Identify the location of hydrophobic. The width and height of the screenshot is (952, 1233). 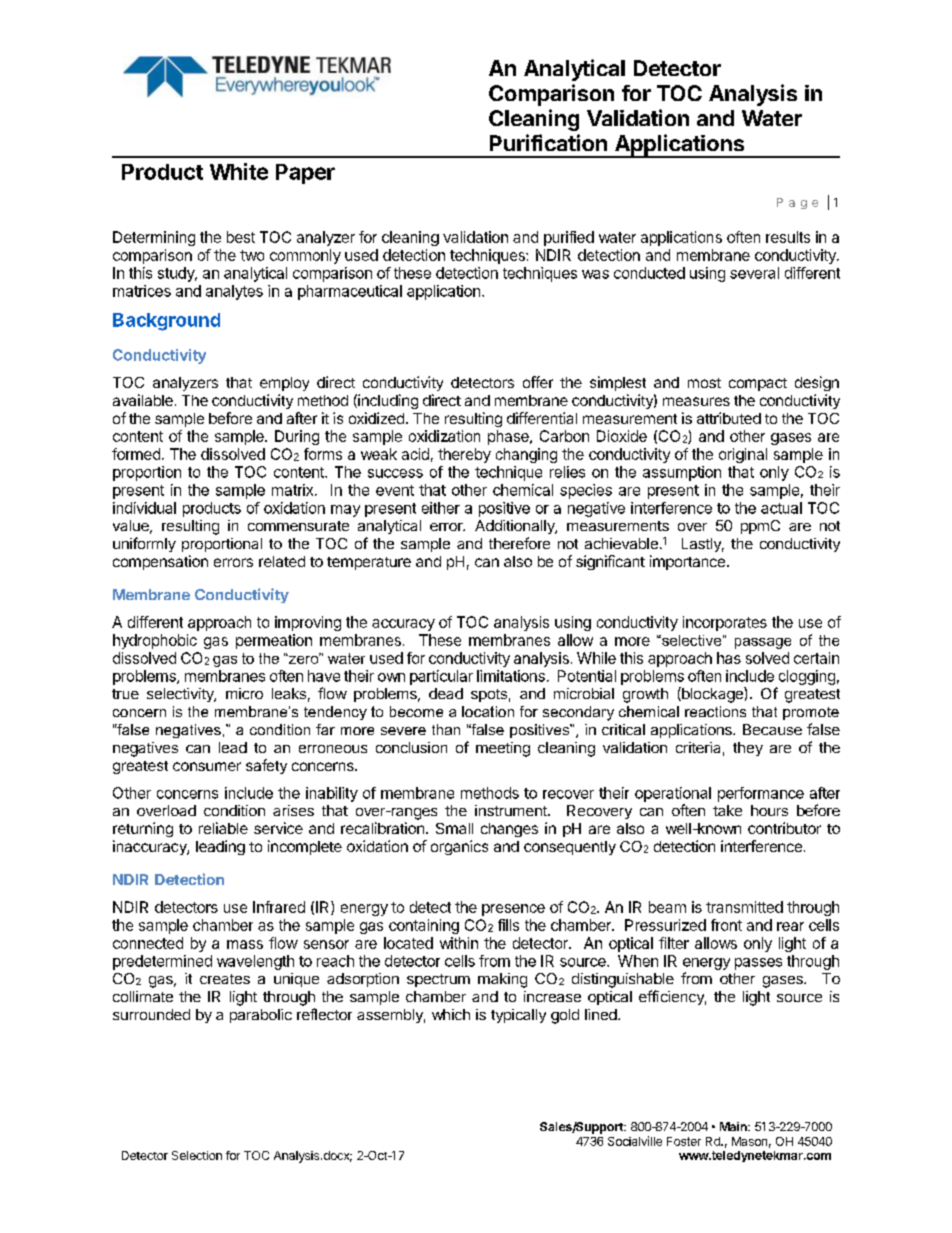
(155, 641).
